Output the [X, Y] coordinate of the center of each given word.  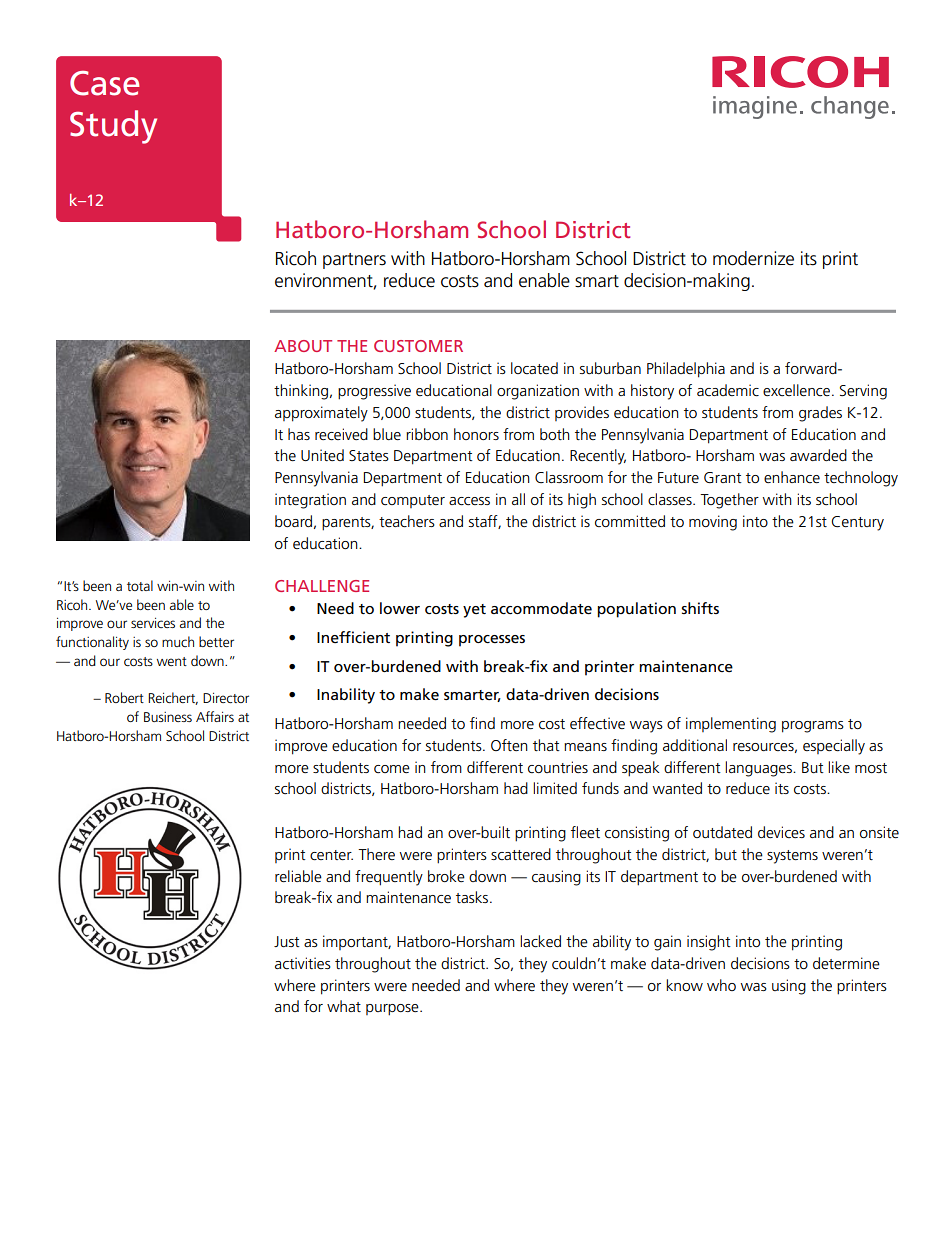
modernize [753, 258]
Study [113, 127]
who [721, 985]
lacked [540, 941]
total [140, 585]
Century [857, 523]
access [469, 501]
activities [303, 963]
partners [354, 261]
